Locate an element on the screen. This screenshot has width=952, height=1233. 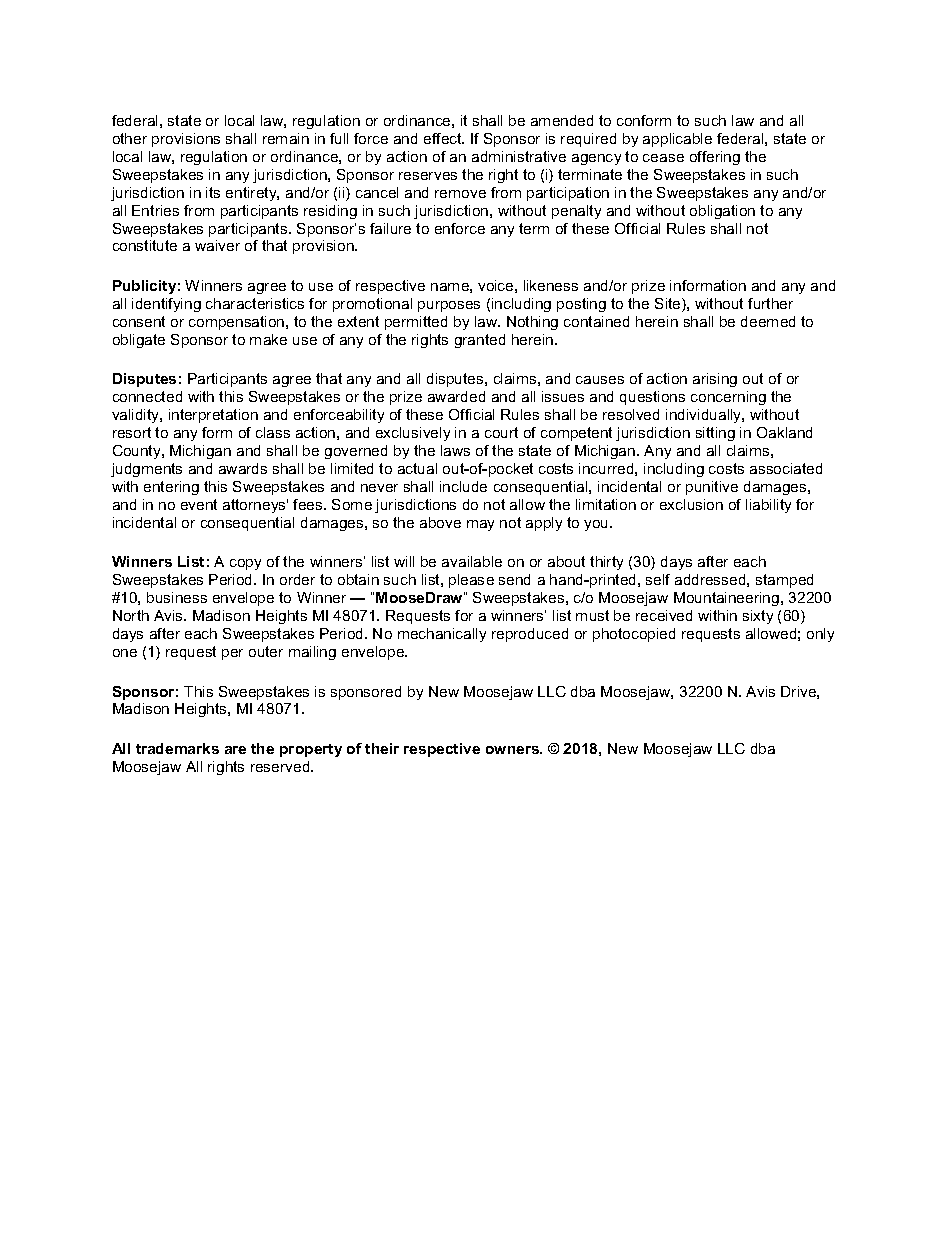
deemed is located at coordinates (768, 321).
